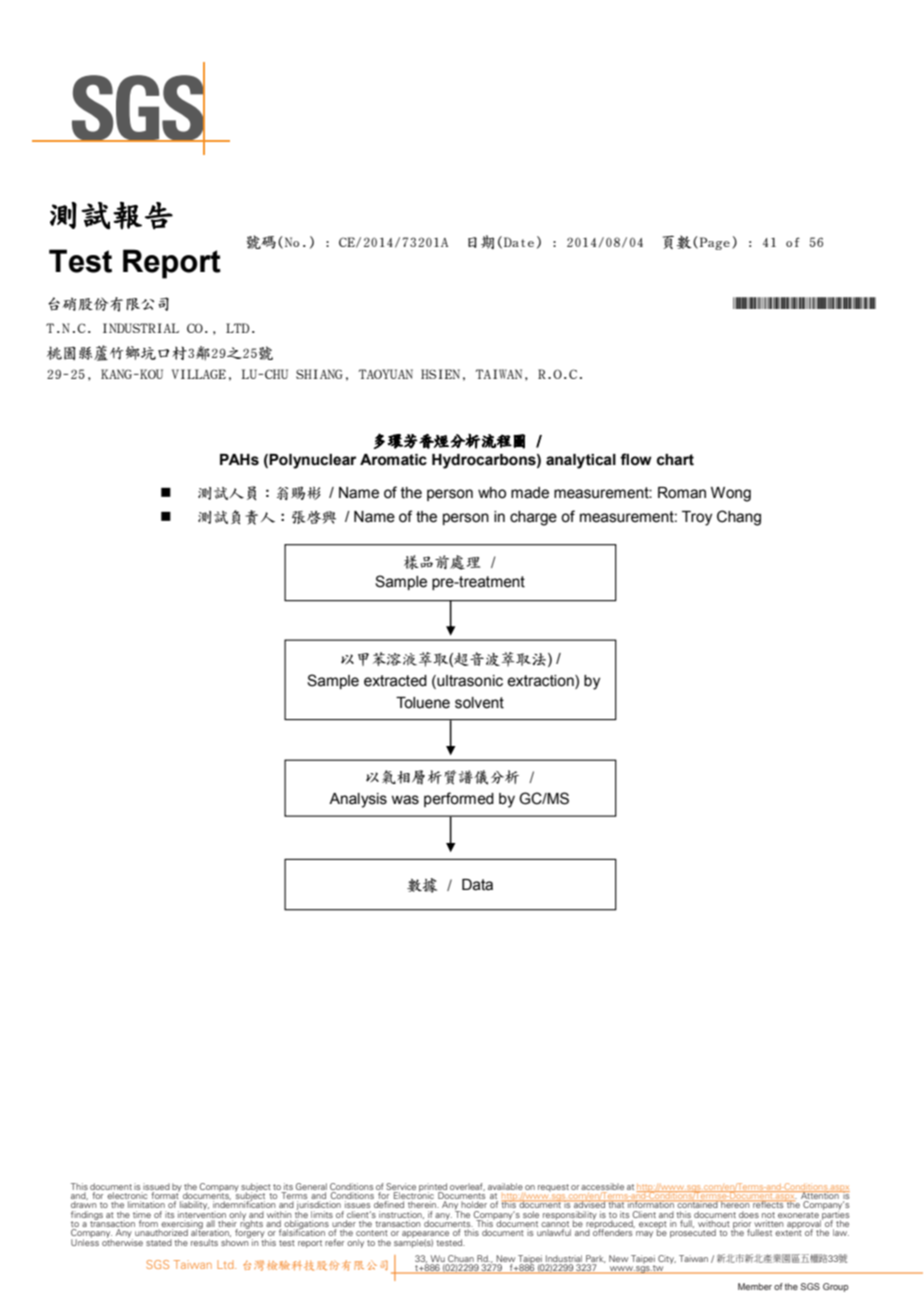 Image resolution: width=924 pixels, height=1308 pixels. I want to click on Chang, so click(739, 518).
